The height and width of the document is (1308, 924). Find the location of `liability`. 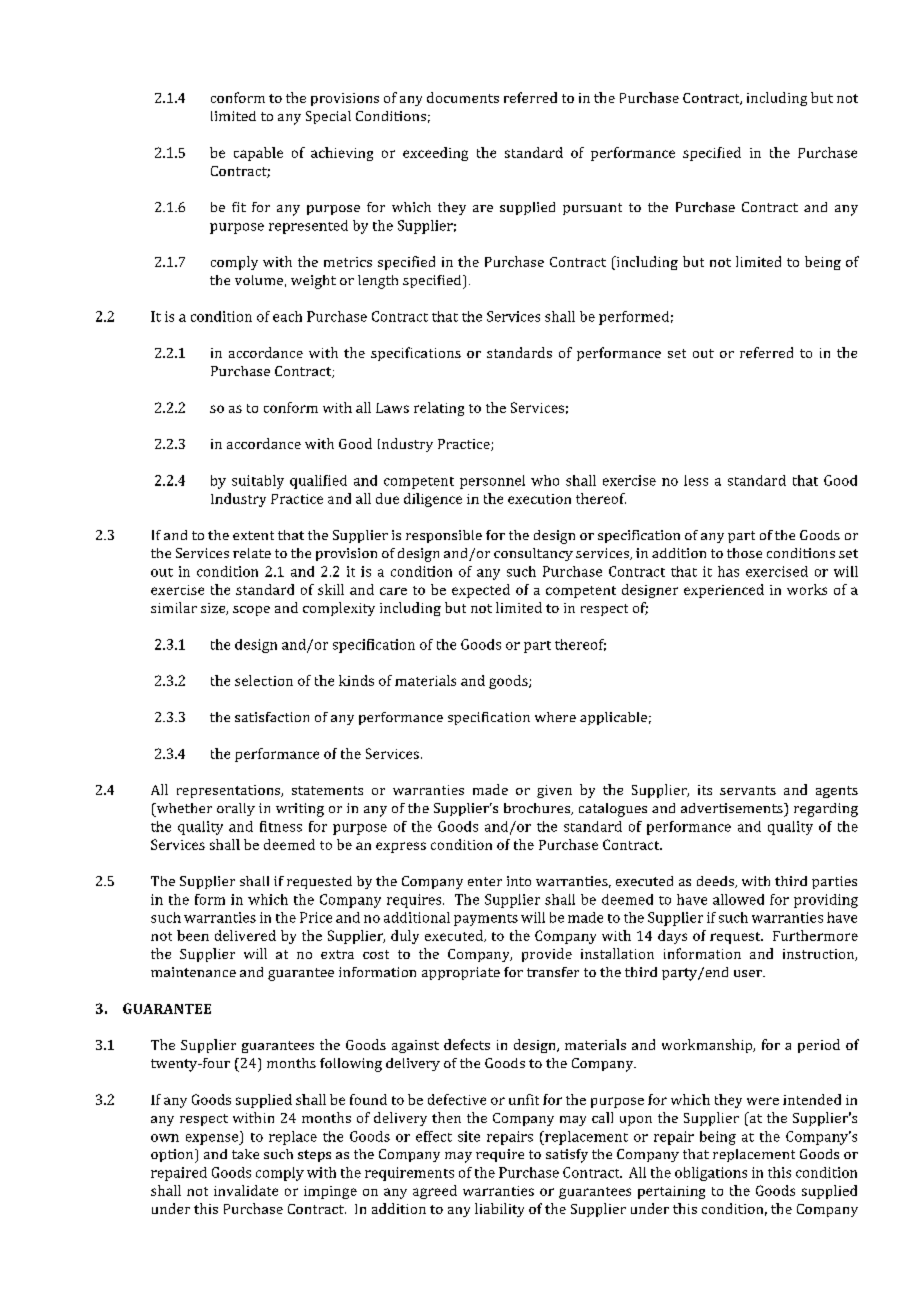

liability is located at coordinates (499, 1210).
